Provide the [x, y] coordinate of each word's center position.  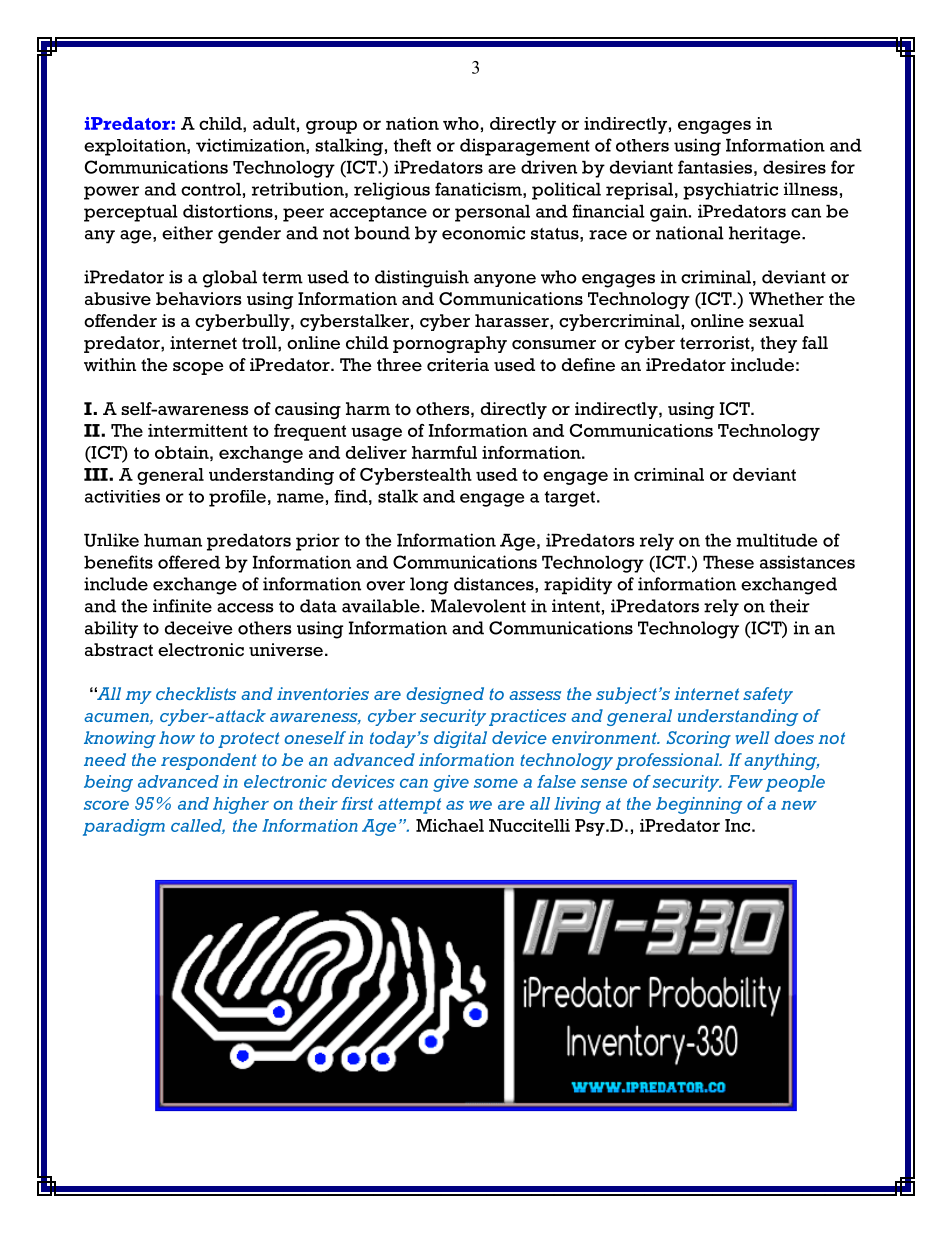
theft [412, 145]
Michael [450, 825]
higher [241, 805]
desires [794, 167]
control [211, 189]
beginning [699, 805]
